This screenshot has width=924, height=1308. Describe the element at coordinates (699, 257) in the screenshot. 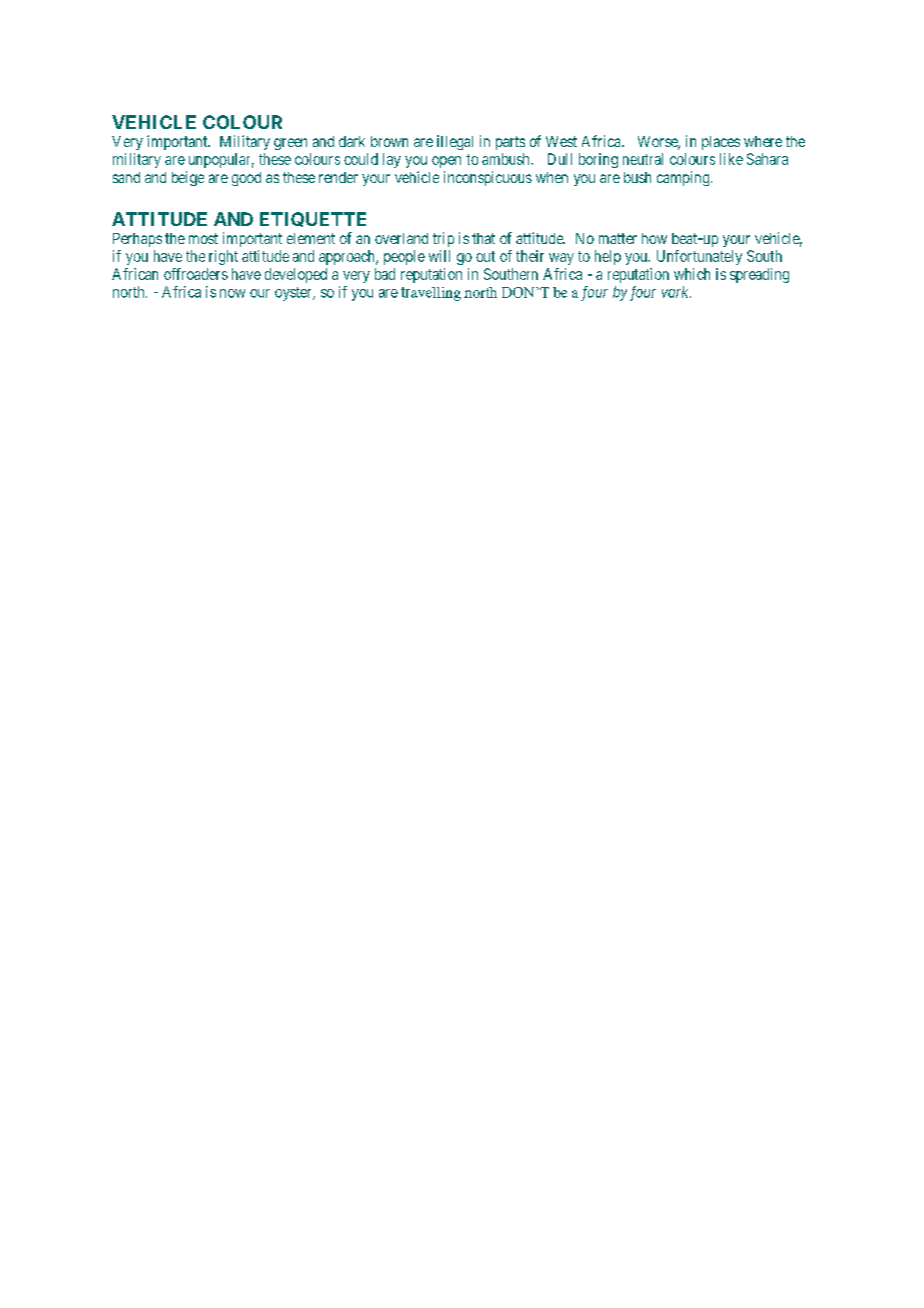

I see `Unfortunately` at that location.
